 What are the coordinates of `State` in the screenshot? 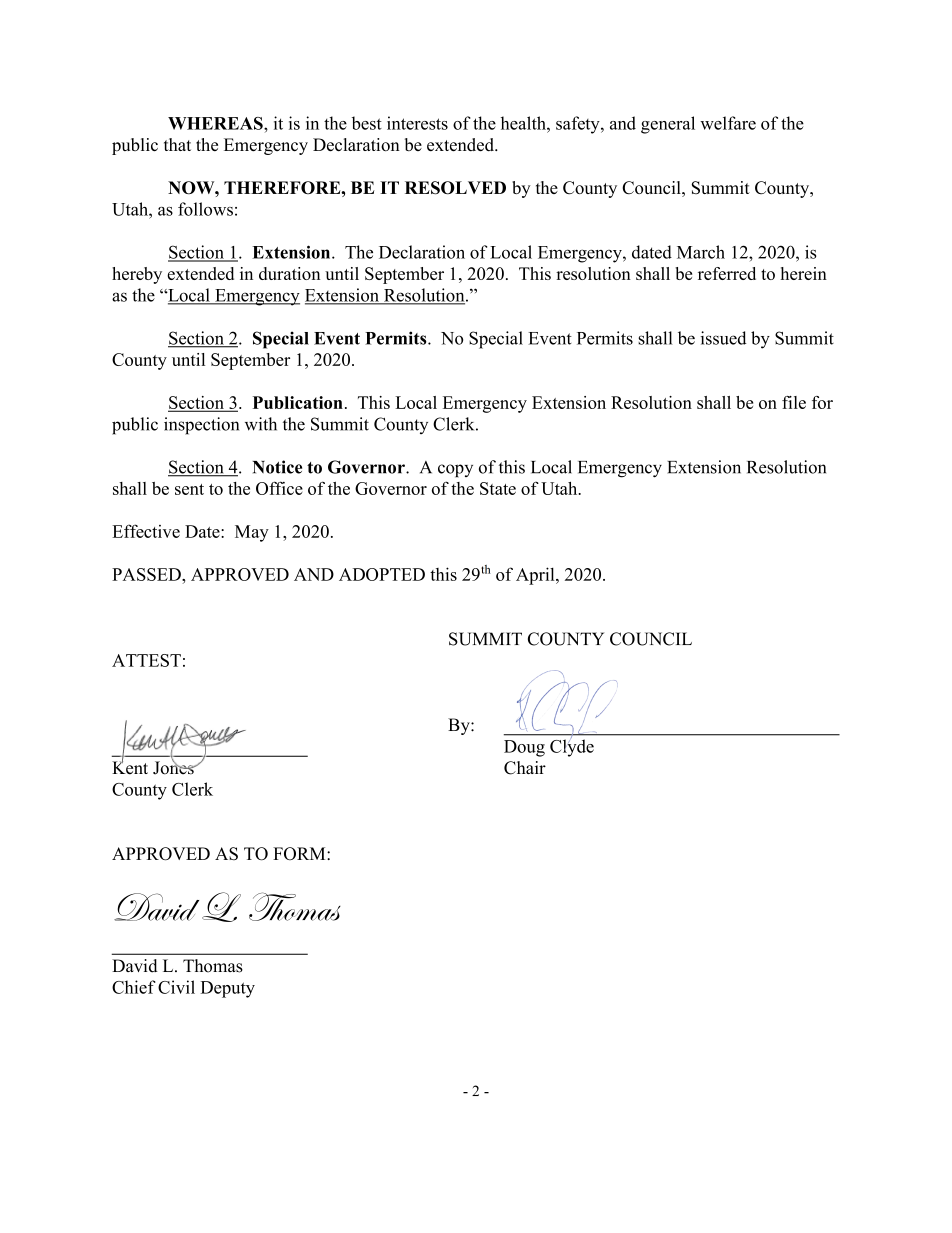 It's located at (498, 488).
